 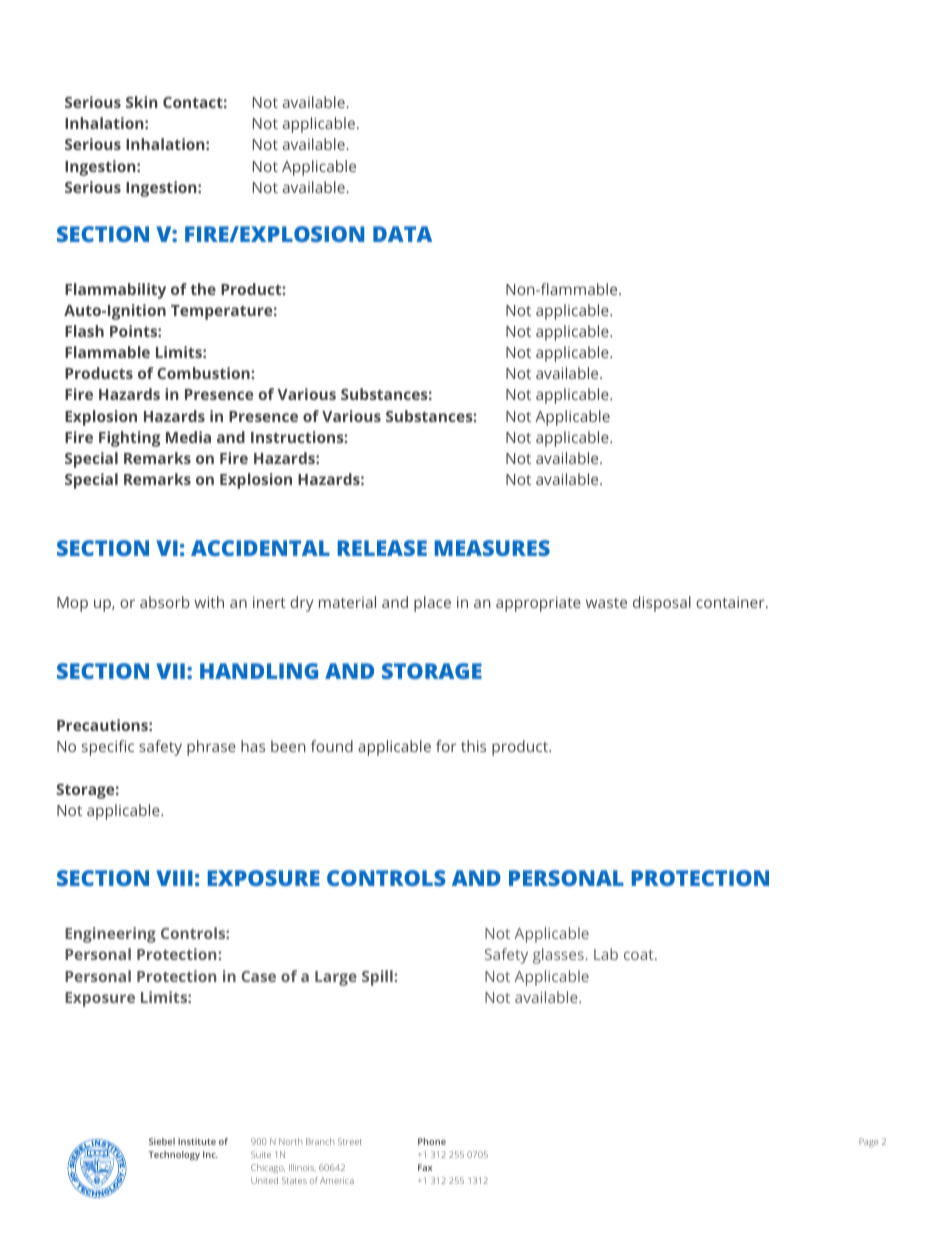 I want to click on the, so click(x=203, y=289).
